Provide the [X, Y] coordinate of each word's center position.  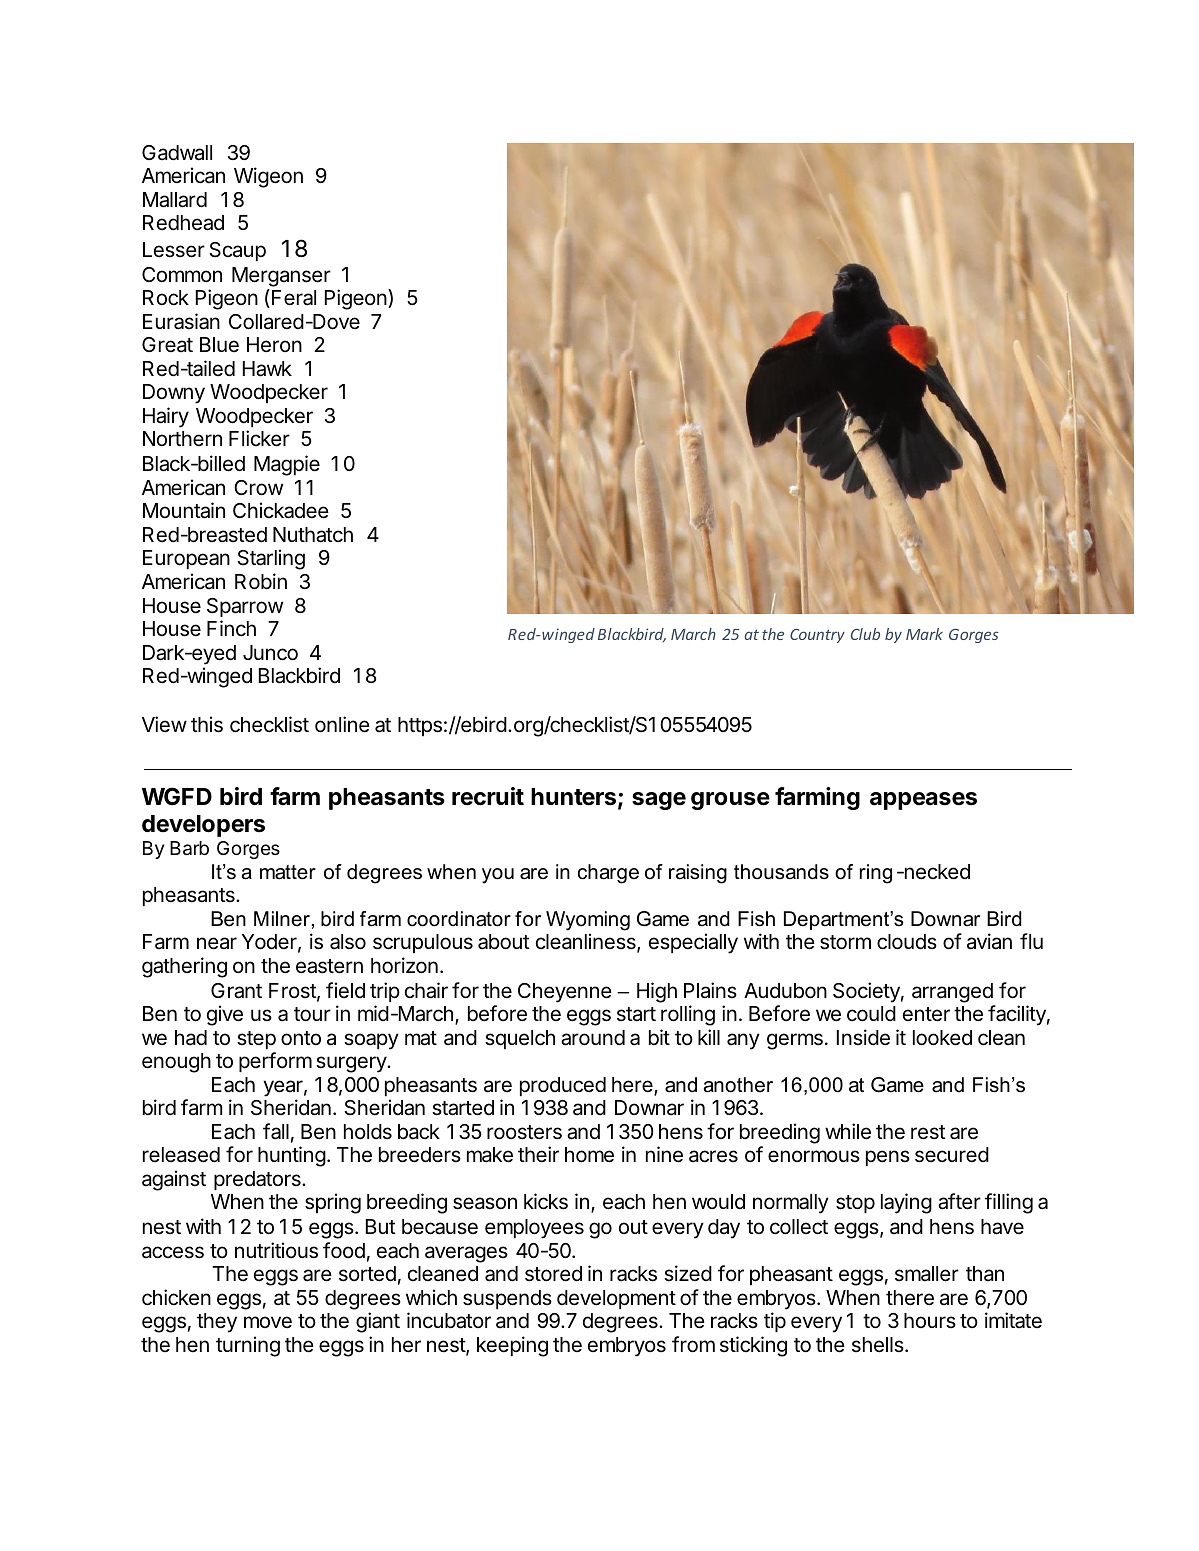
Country [817, 636]
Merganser [281, 277]
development [616, 1299]
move [268, 1322]
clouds [907, 942]
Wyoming [588, 921]
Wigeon [268, 177]
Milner [282, 919]
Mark [924, 634]
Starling [271, 559]
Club [865, 634]
